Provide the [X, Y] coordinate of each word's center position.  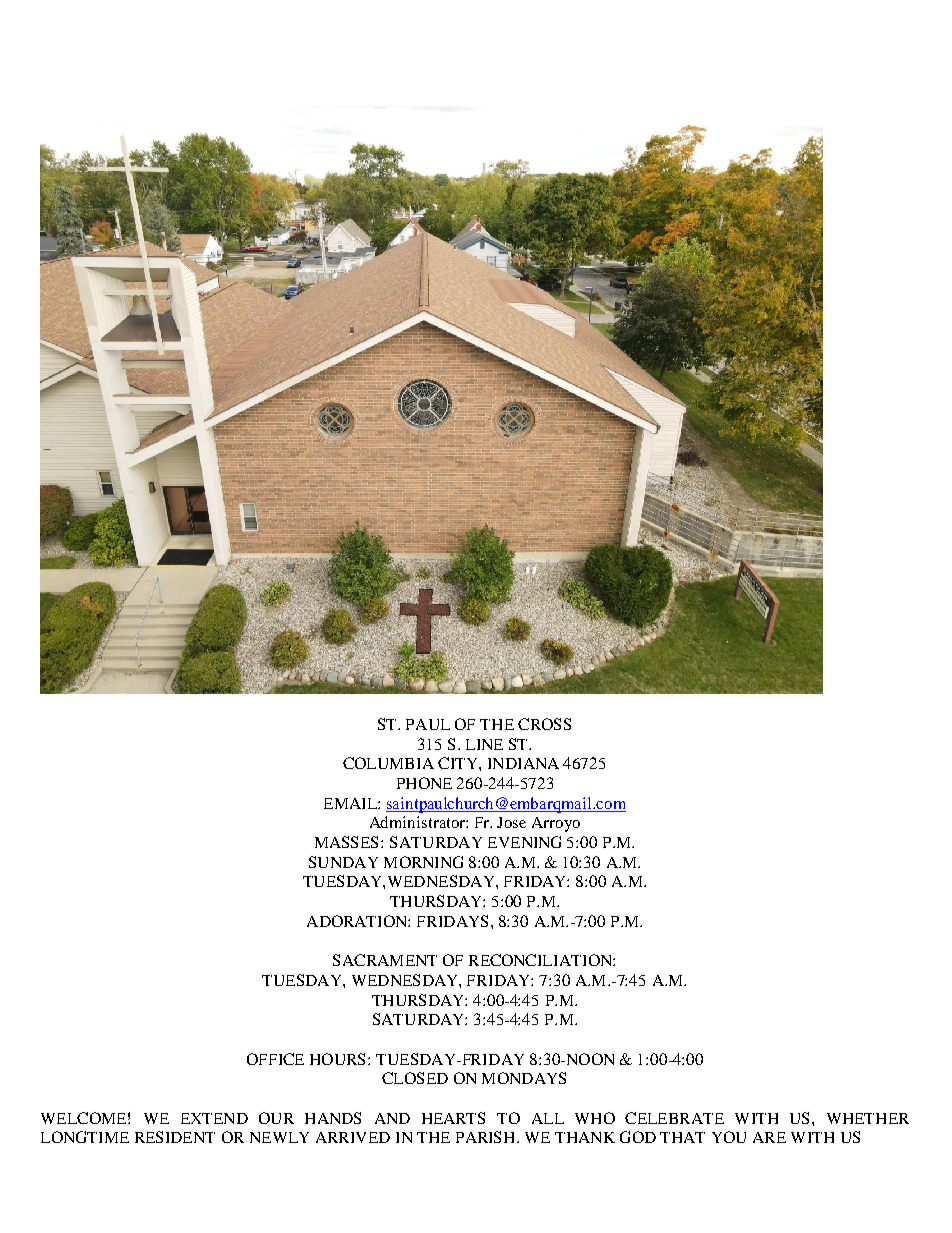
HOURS [337, 1059]
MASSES [348, 842]
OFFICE [275, 1059]
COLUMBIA [388, 763]
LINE [484, 744]
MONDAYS [524, 1078]
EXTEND [214, 1118]
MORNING [423, 862]
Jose [511, 822]
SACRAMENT [385, 960]
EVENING [524, 842]
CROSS [544, 724]
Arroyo [556, 824]
